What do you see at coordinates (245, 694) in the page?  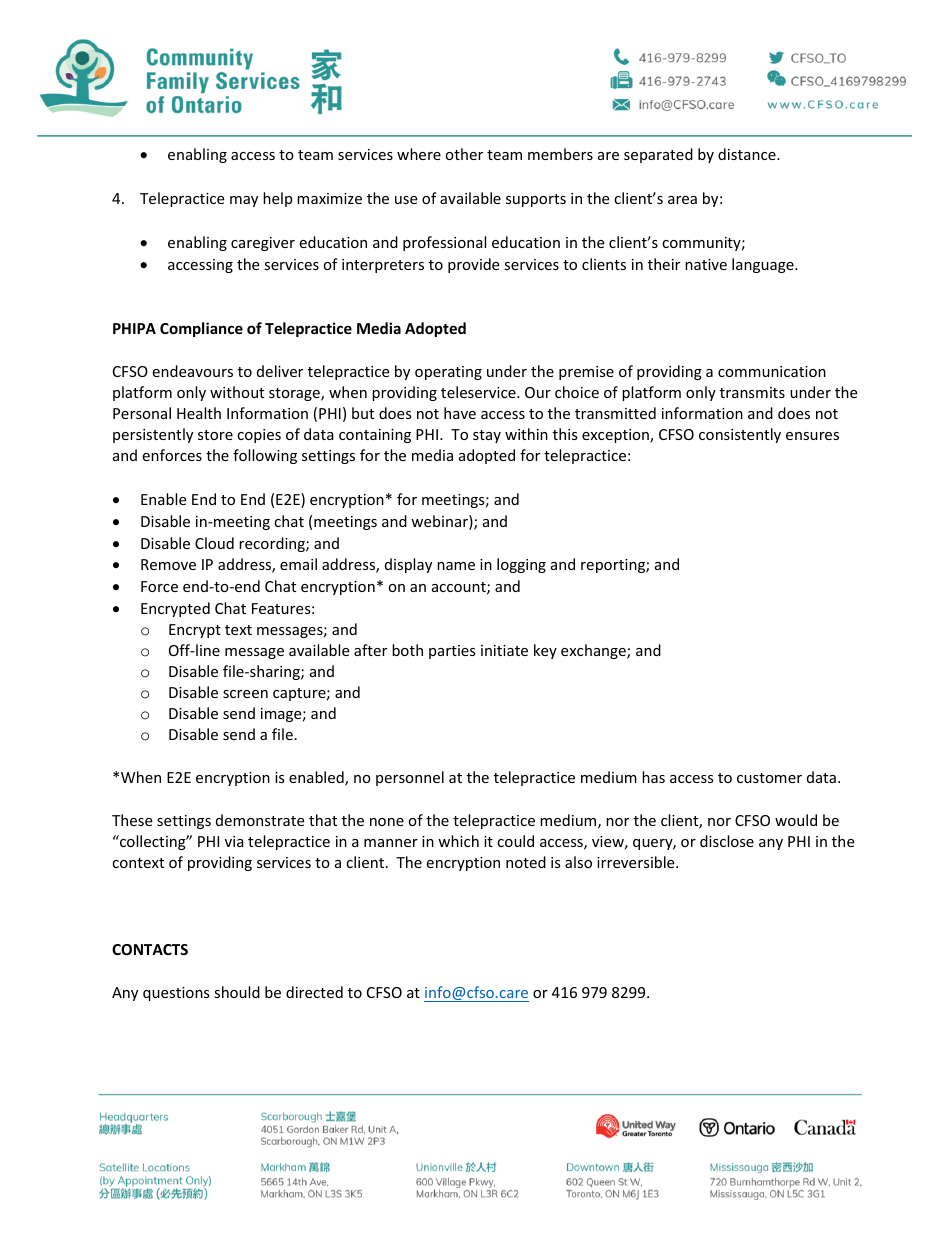 I see `screen` at bounding box center [245, 694].
